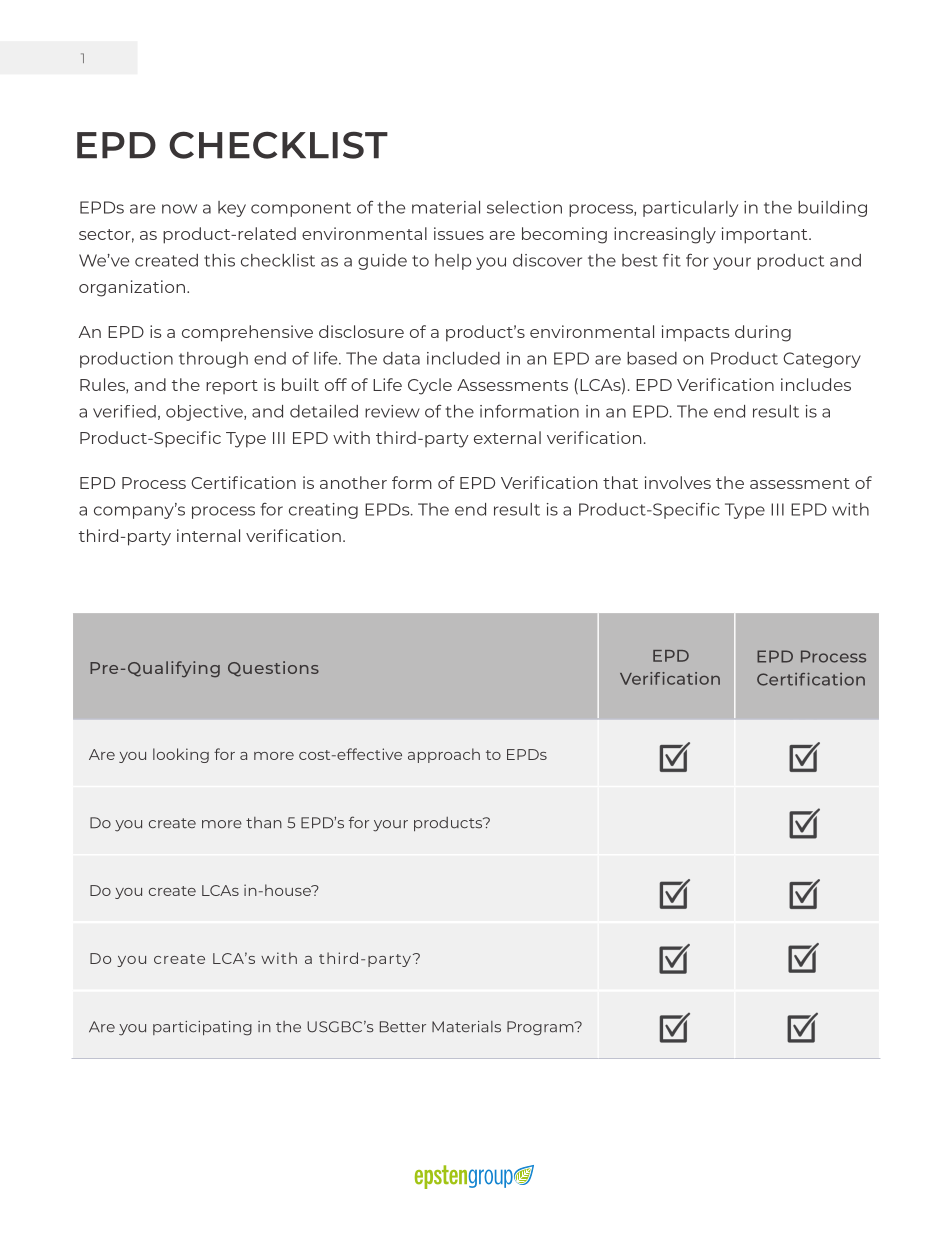  I want to click on issues, so click(459, 233).
